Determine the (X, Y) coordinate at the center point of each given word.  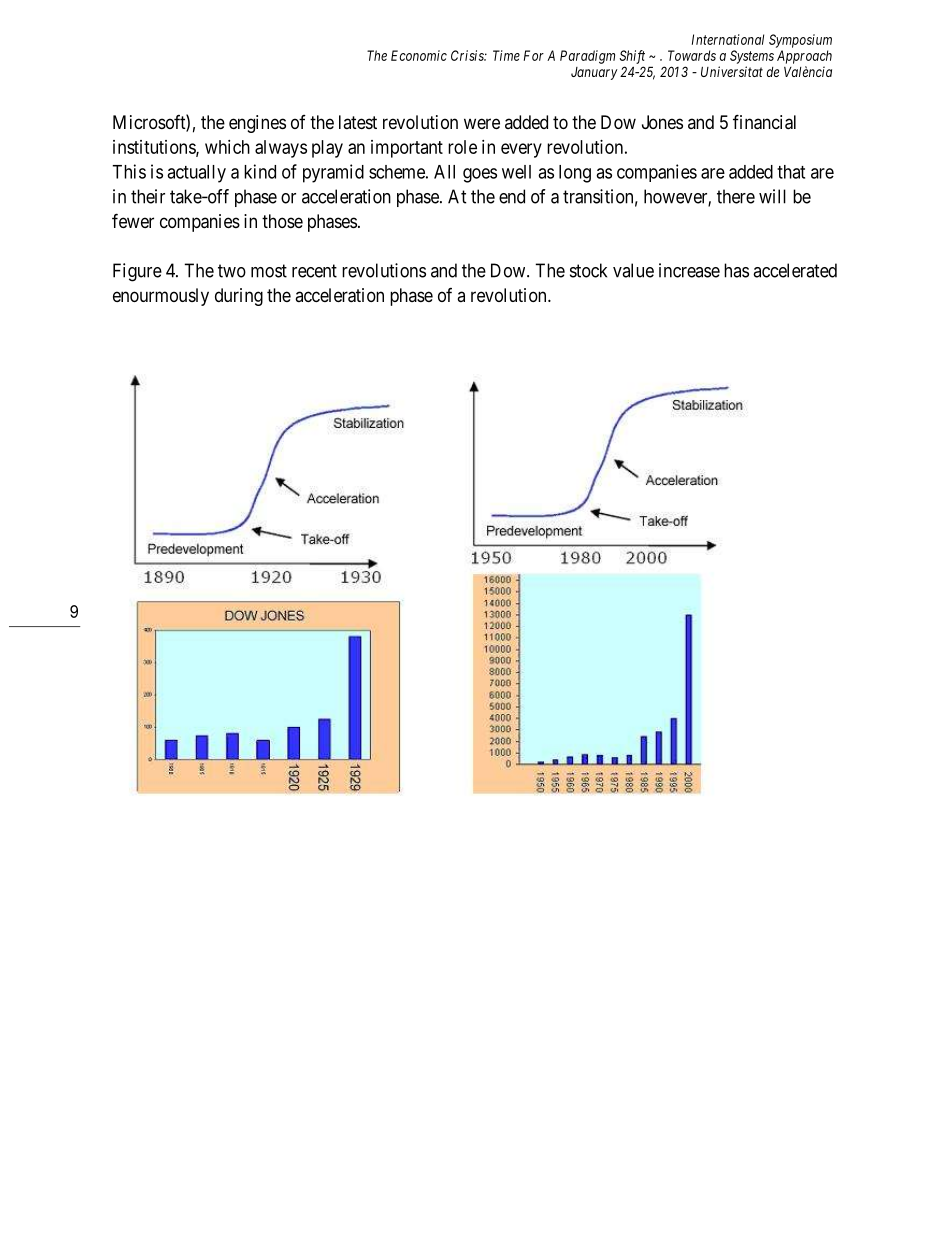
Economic (419, 55)
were (482, 123)
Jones (662, 122)
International (728, 39)
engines (257, 124)
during (239, 297)
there (736, 196)
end (512, 196)
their (148, 196)
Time (506, 55)
